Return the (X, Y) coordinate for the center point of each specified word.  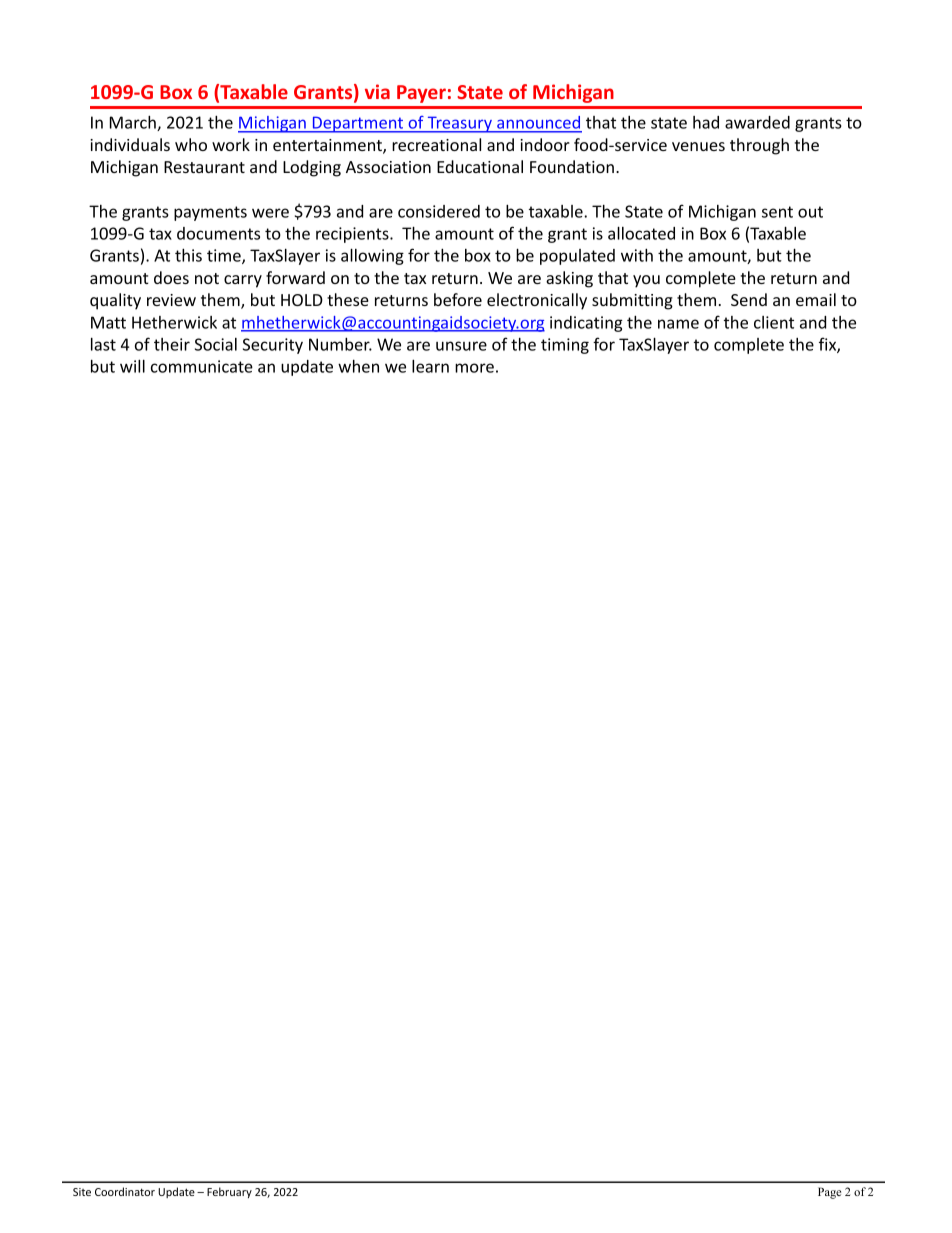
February (229, 1192)
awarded (757, 122)
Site (82, 1192)
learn (430, 366)
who (191, 144)
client (774, 322)
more (474, 368)
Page (829, 1193)
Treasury (459, 124)
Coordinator (125, 1191)
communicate (202, 366)
